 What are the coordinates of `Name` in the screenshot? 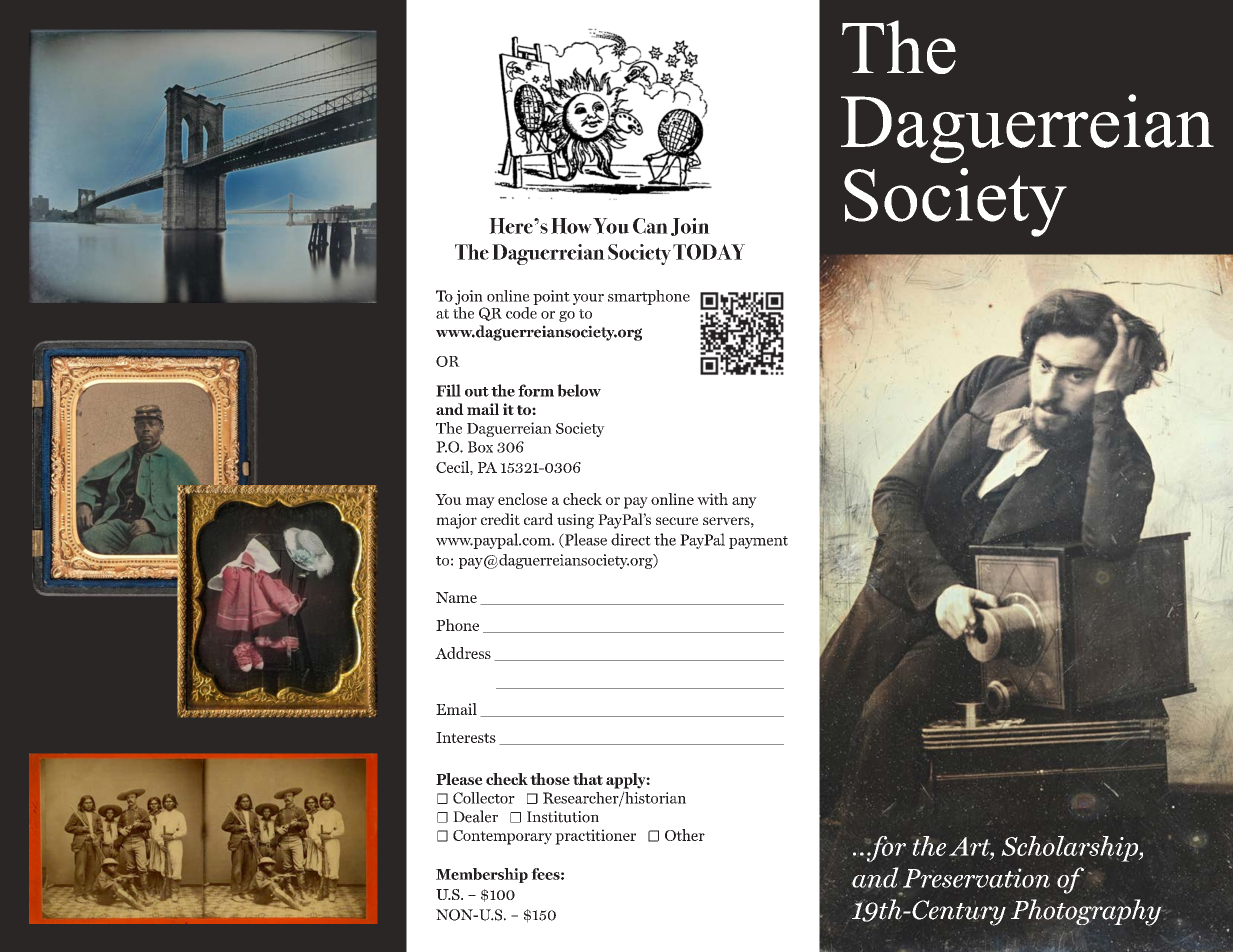 It's located at (456, 597).
